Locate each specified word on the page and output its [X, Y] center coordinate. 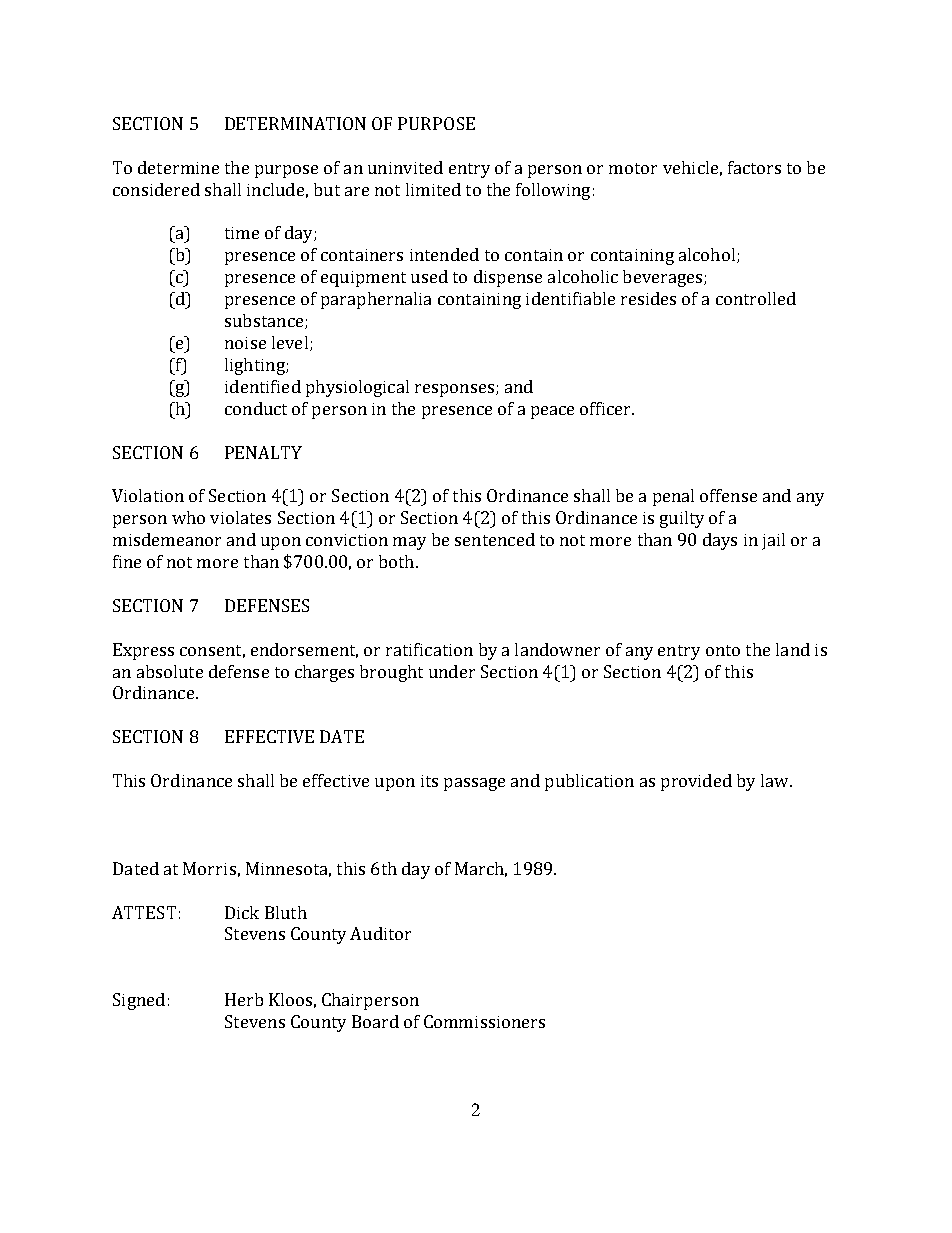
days [720, 541]
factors [754, 167]
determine [178, 167]
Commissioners [484, 1021]
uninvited [405, 167]
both [398, 561]
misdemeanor [167, 539]
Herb [244, 999]
